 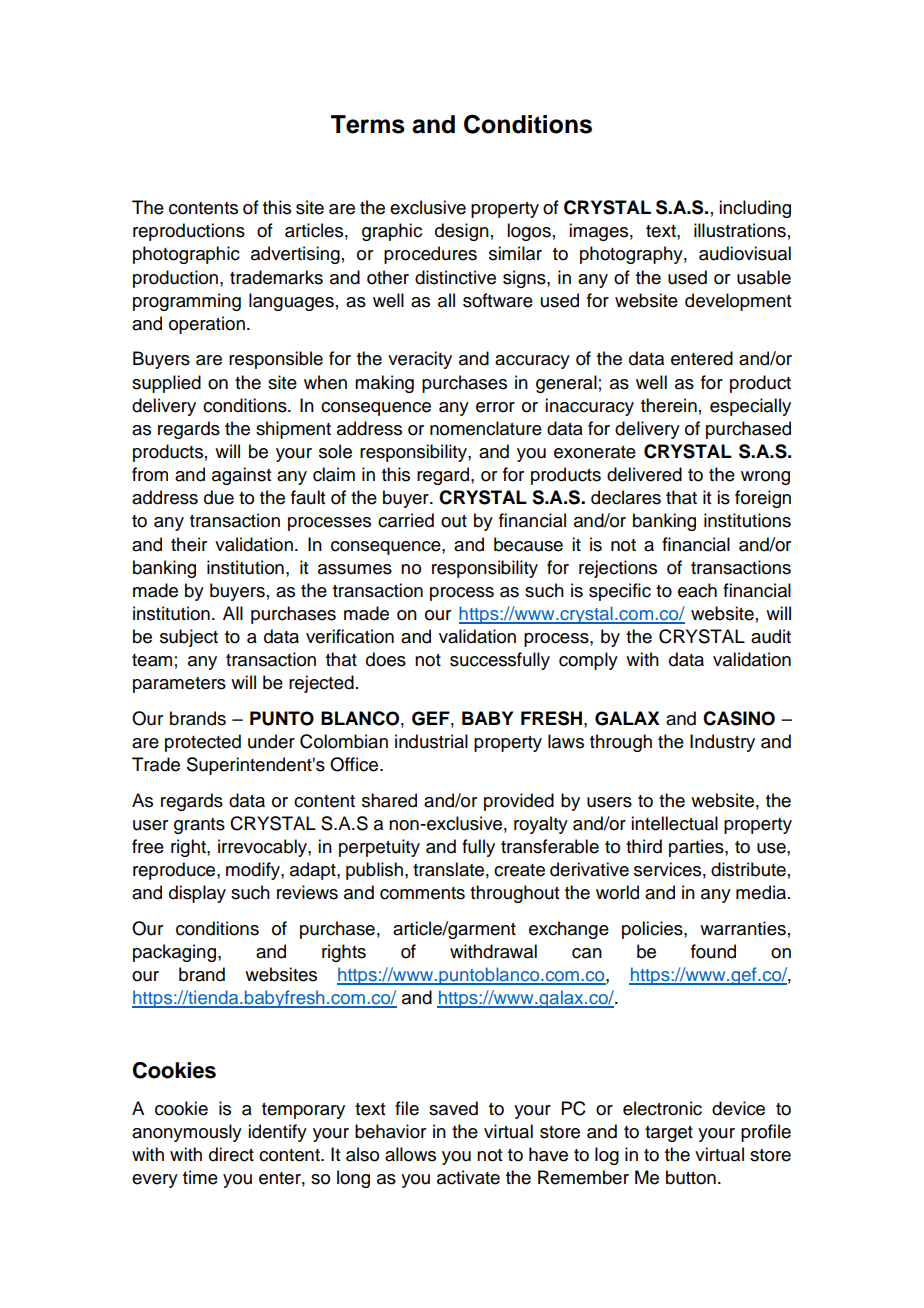 I want to click on subject, so click(x=189, y=638).
